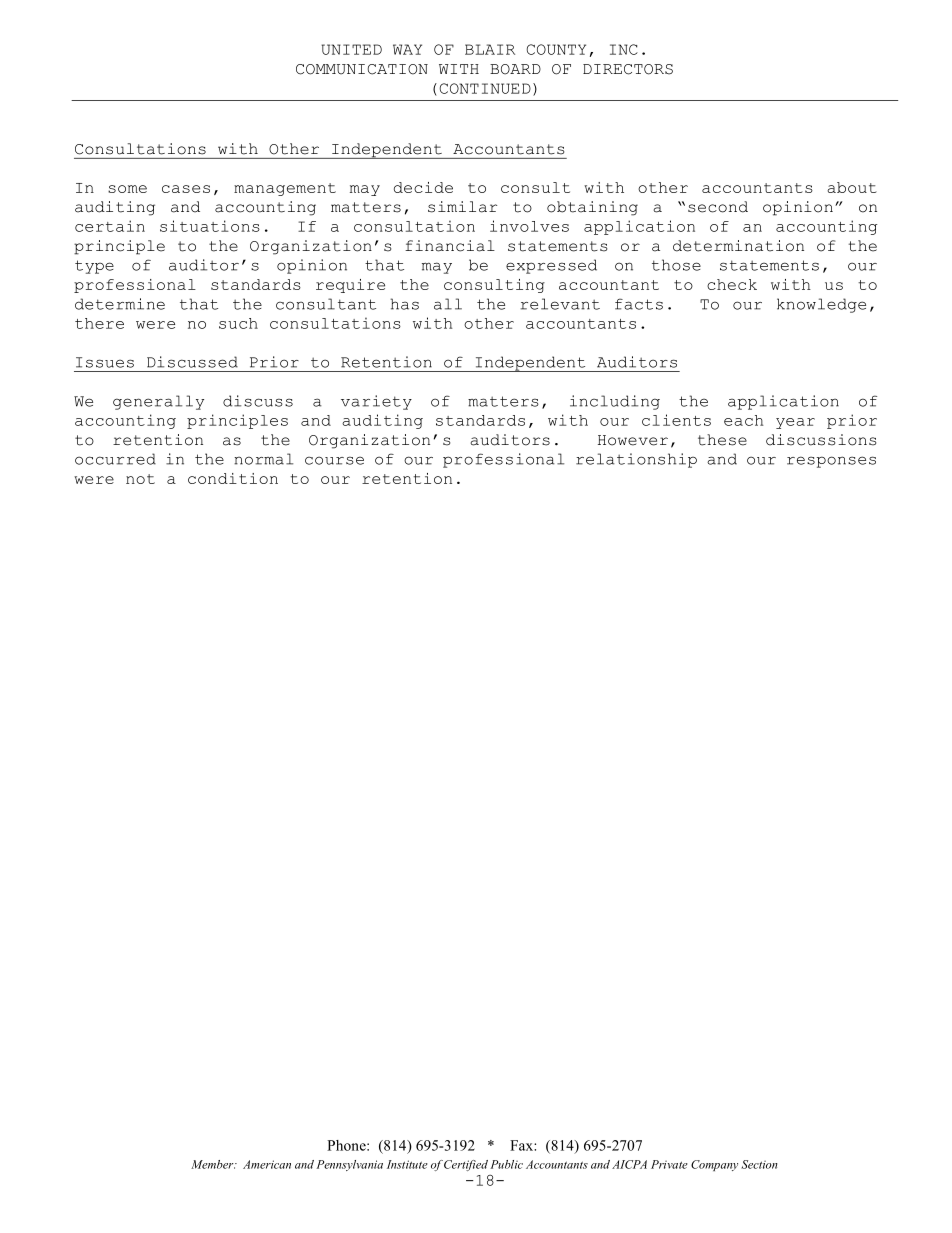 This document has width=952, height=1233. I want to click on such, so click(238, 323).
